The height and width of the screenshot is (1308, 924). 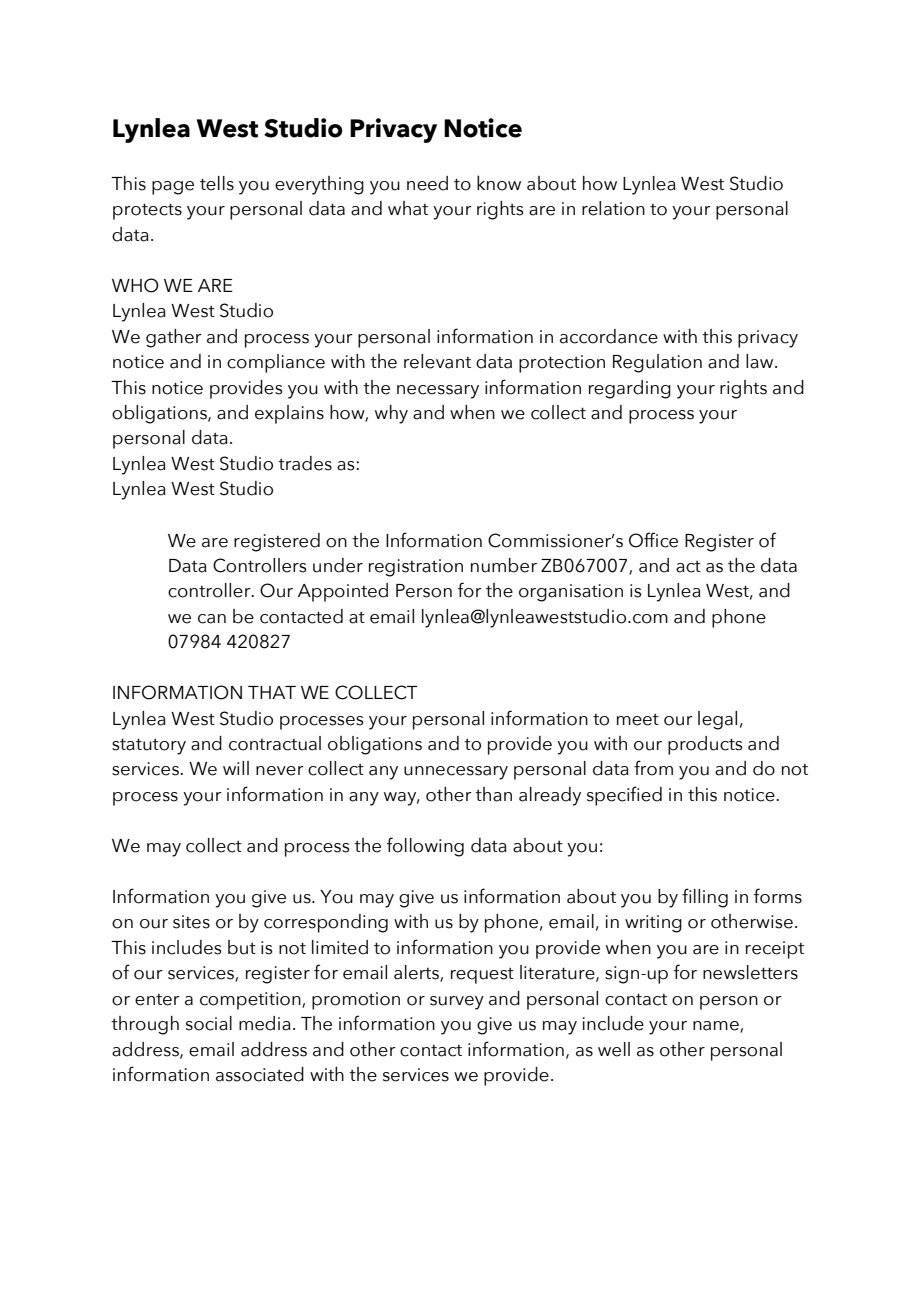 I want to click on social, so click(x=209, y=1023).
